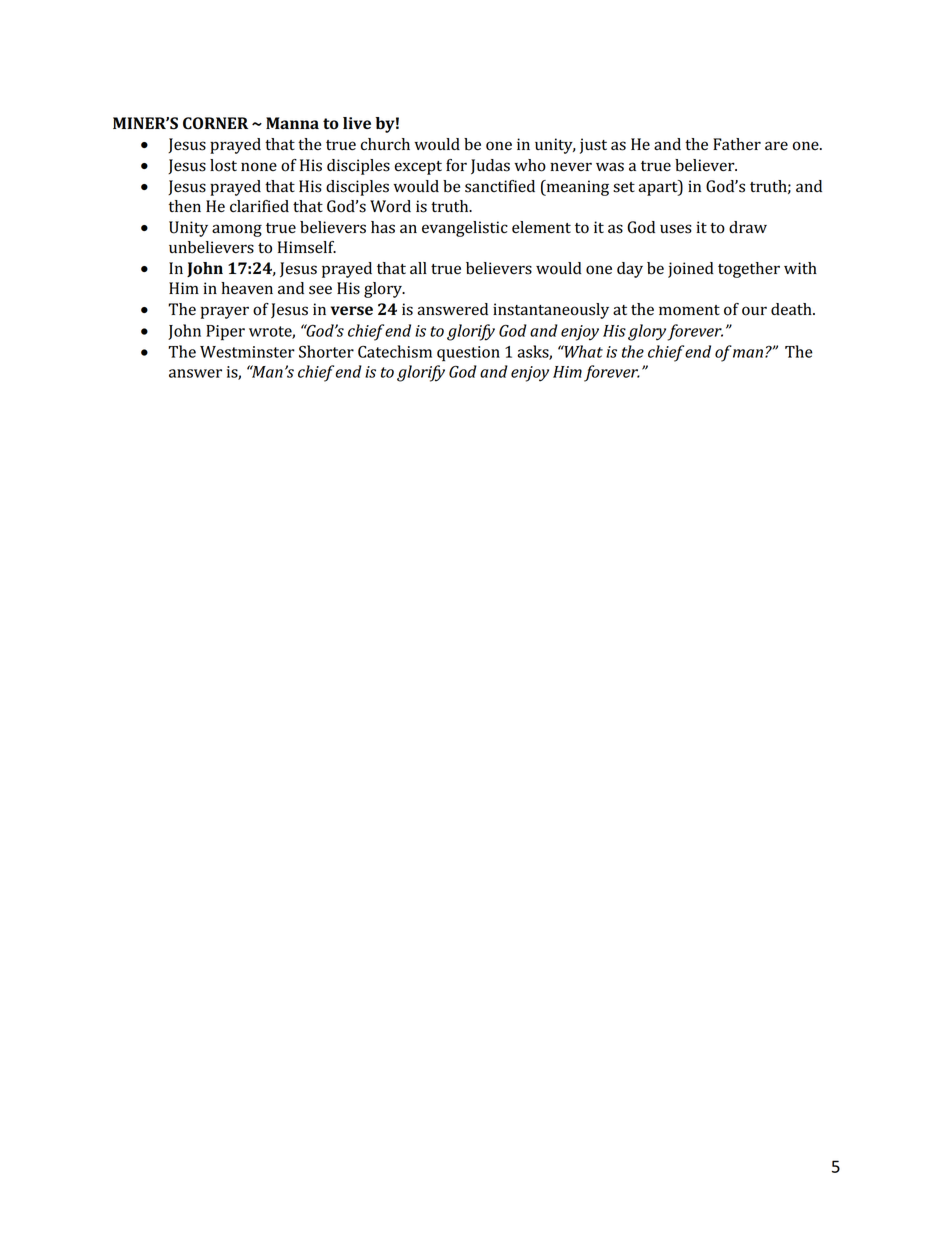 The width and height of the screenshot is (952, 1233). I want to click on Manna, so click(292, 123).
